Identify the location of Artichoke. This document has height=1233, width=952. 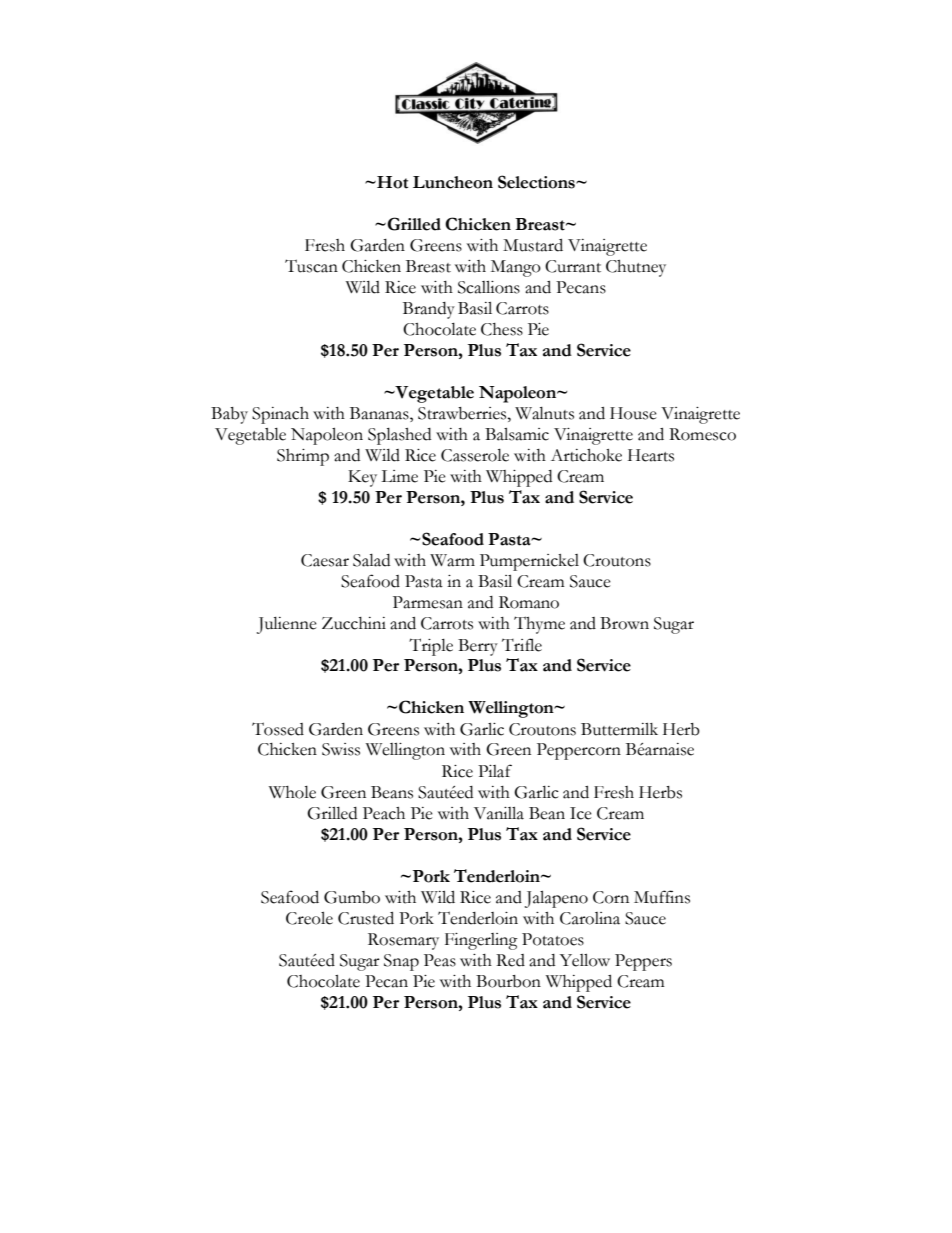
(586, 455).
